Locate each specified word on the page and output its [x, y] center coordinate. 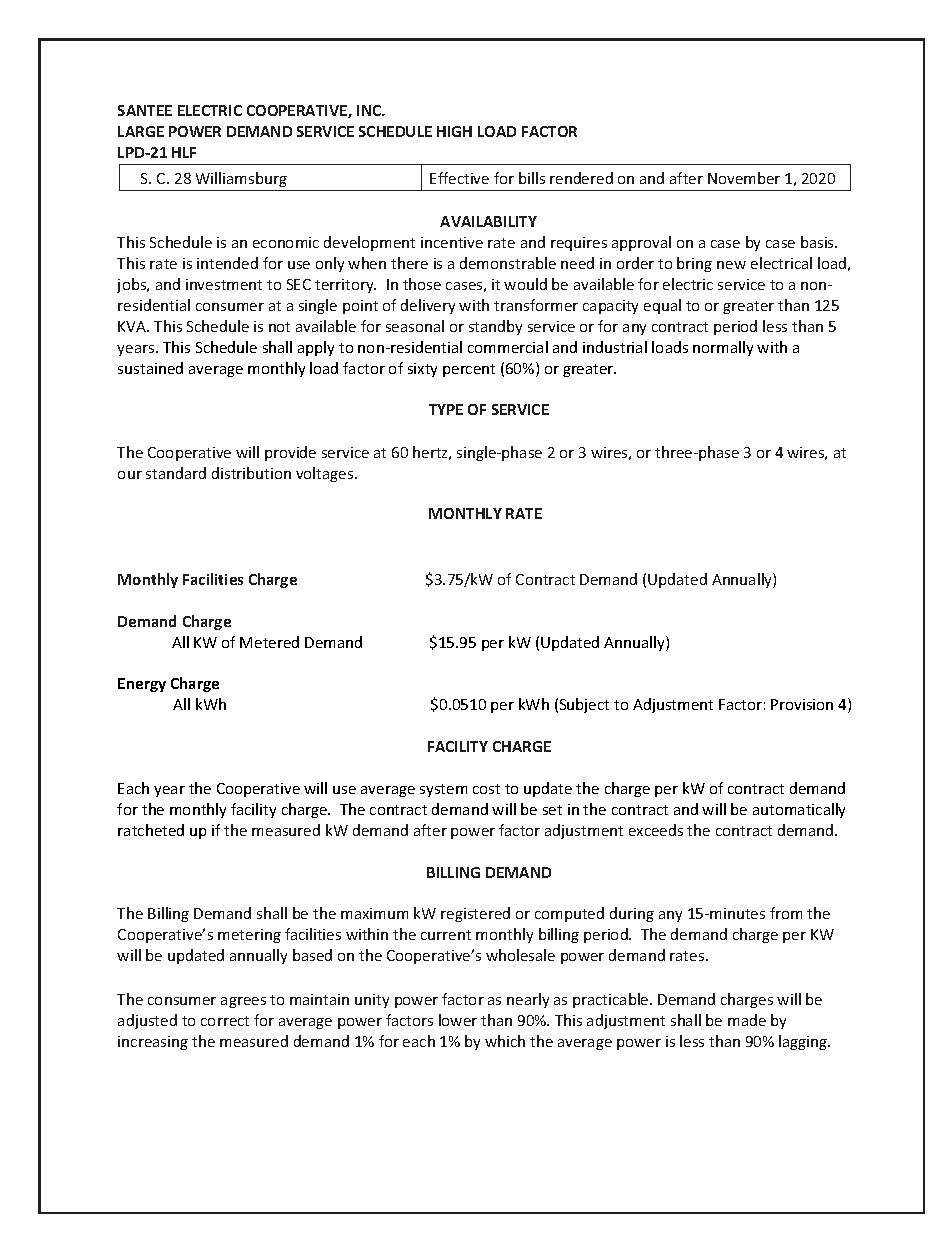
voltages [326, 474]
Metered [269, 642]
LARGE [141, 131]
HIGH [454, 131]
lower [458, 1020]
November [744, 178]
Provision [802, 704]
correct [225, 1021]
